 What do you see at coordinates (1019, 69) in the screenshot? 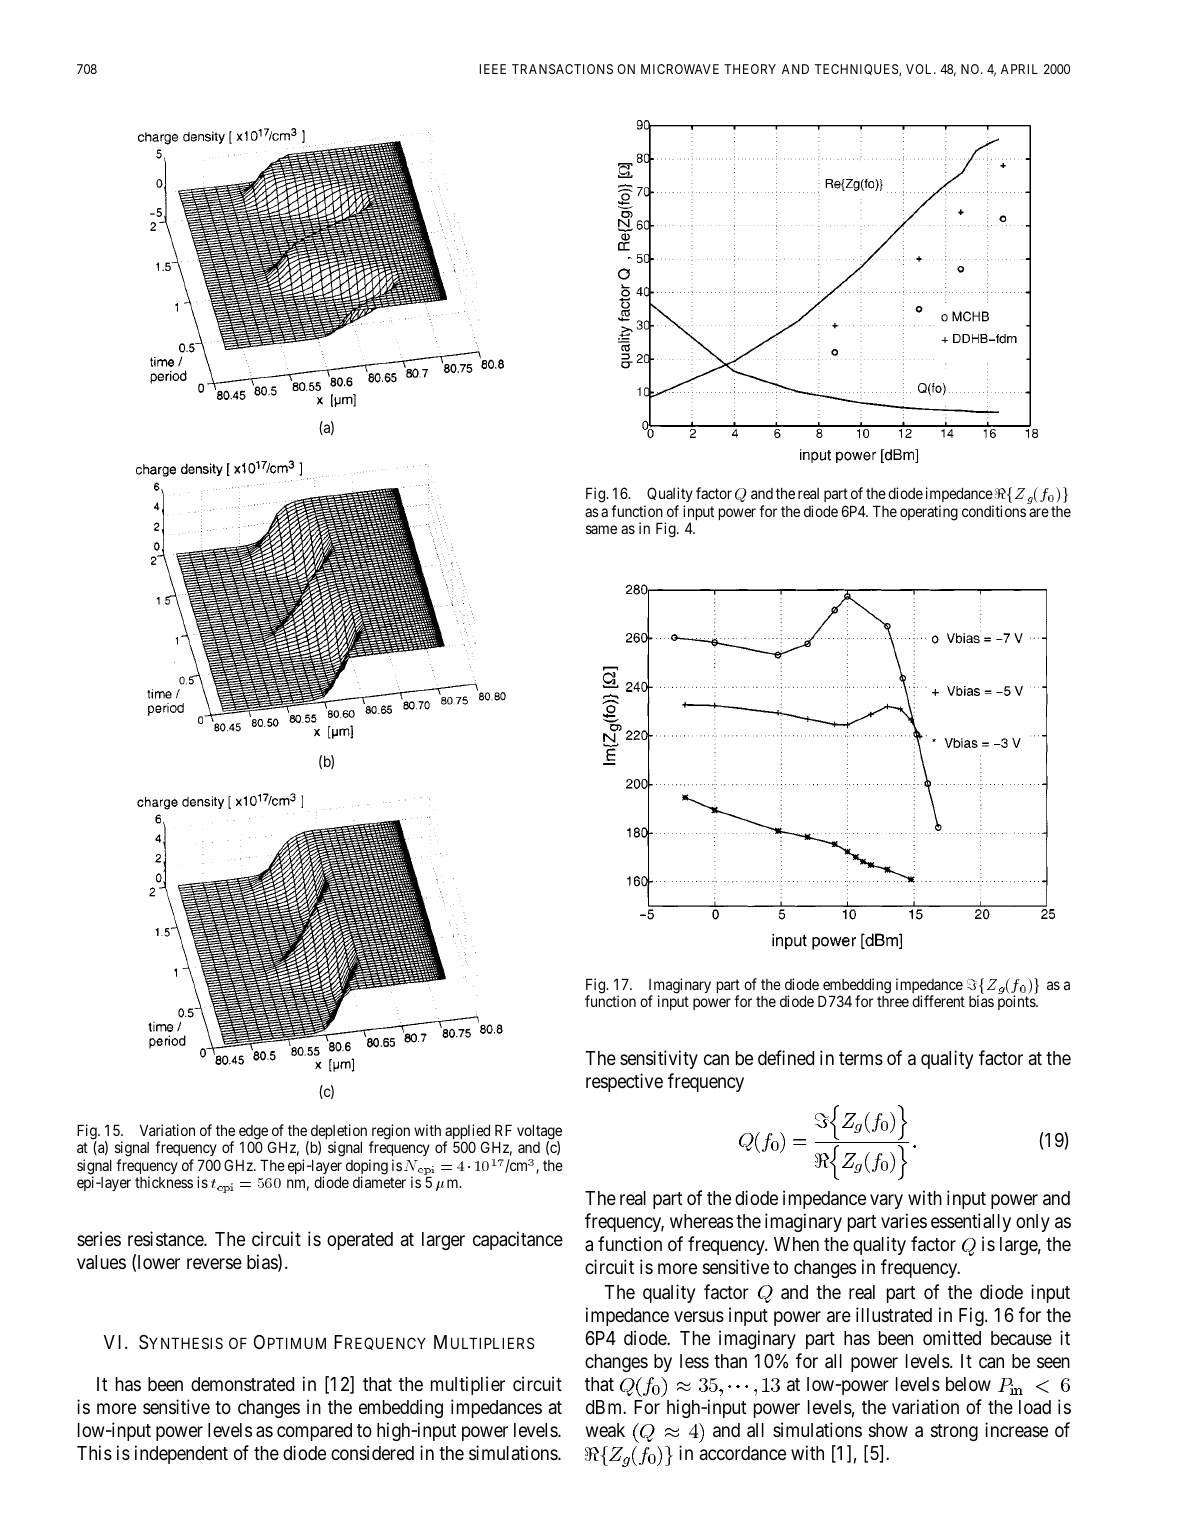
I see `APRIL` at bounding box center [1019, 69].
